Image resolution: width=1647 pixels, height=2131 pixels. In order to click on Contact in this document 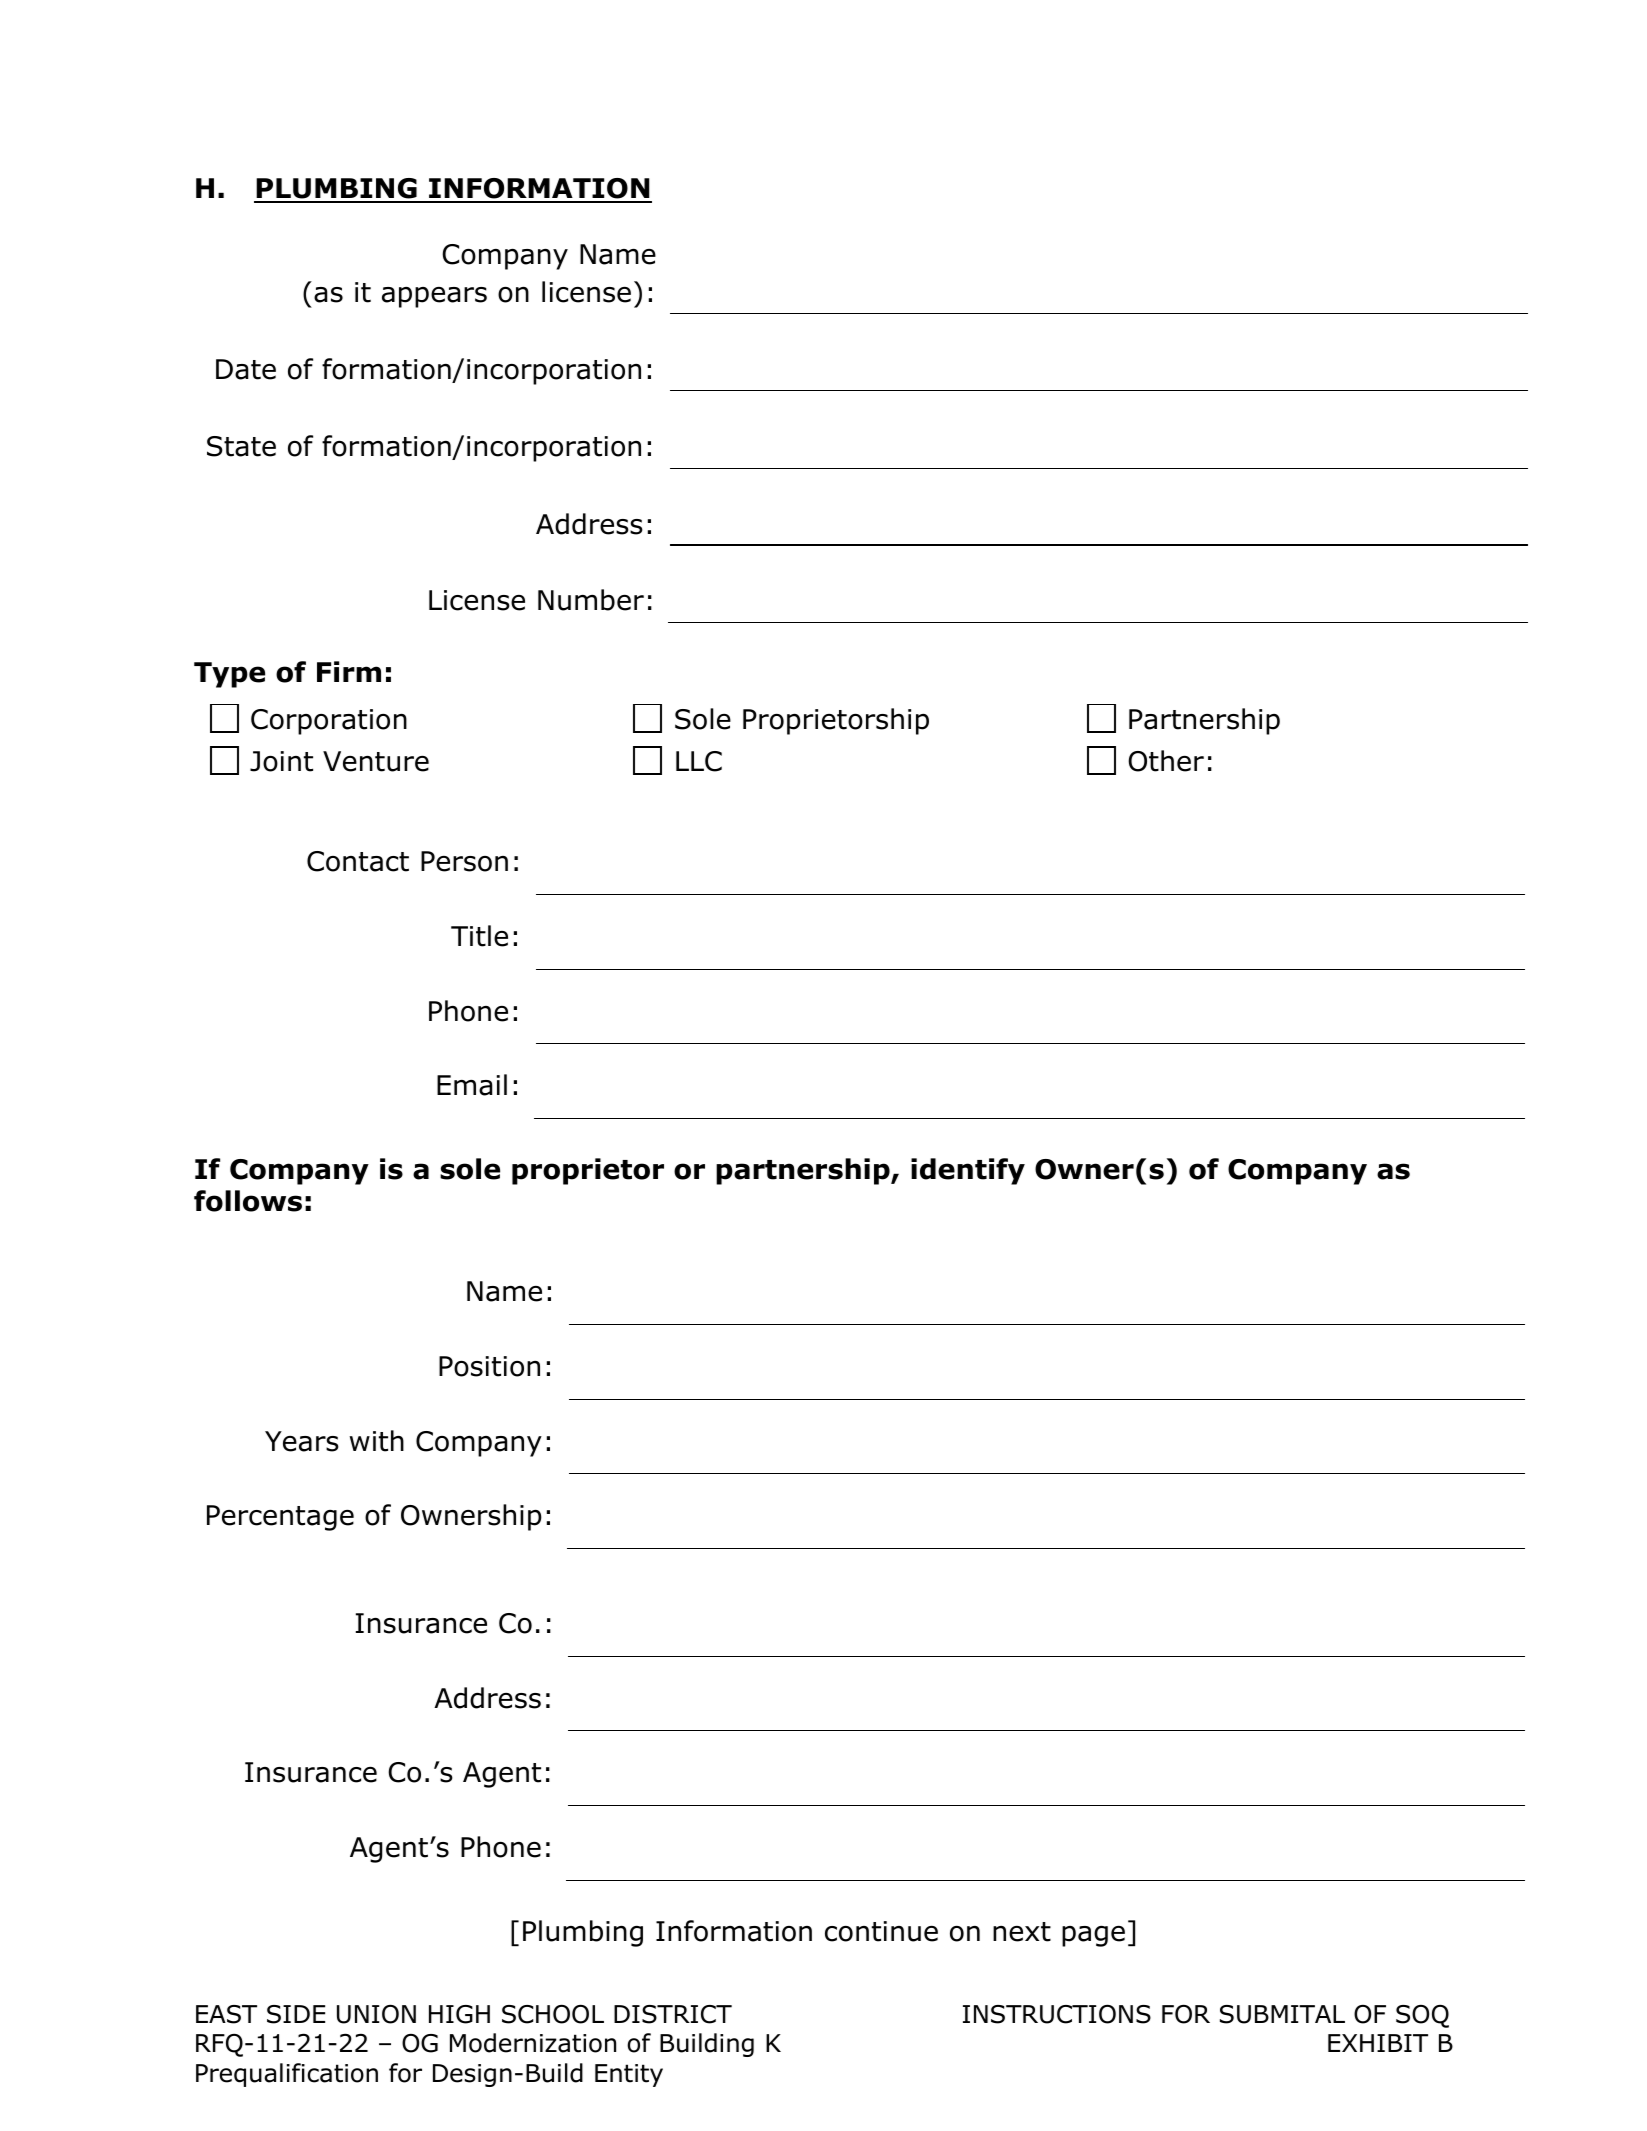, I will do `click(358, 861)`.
